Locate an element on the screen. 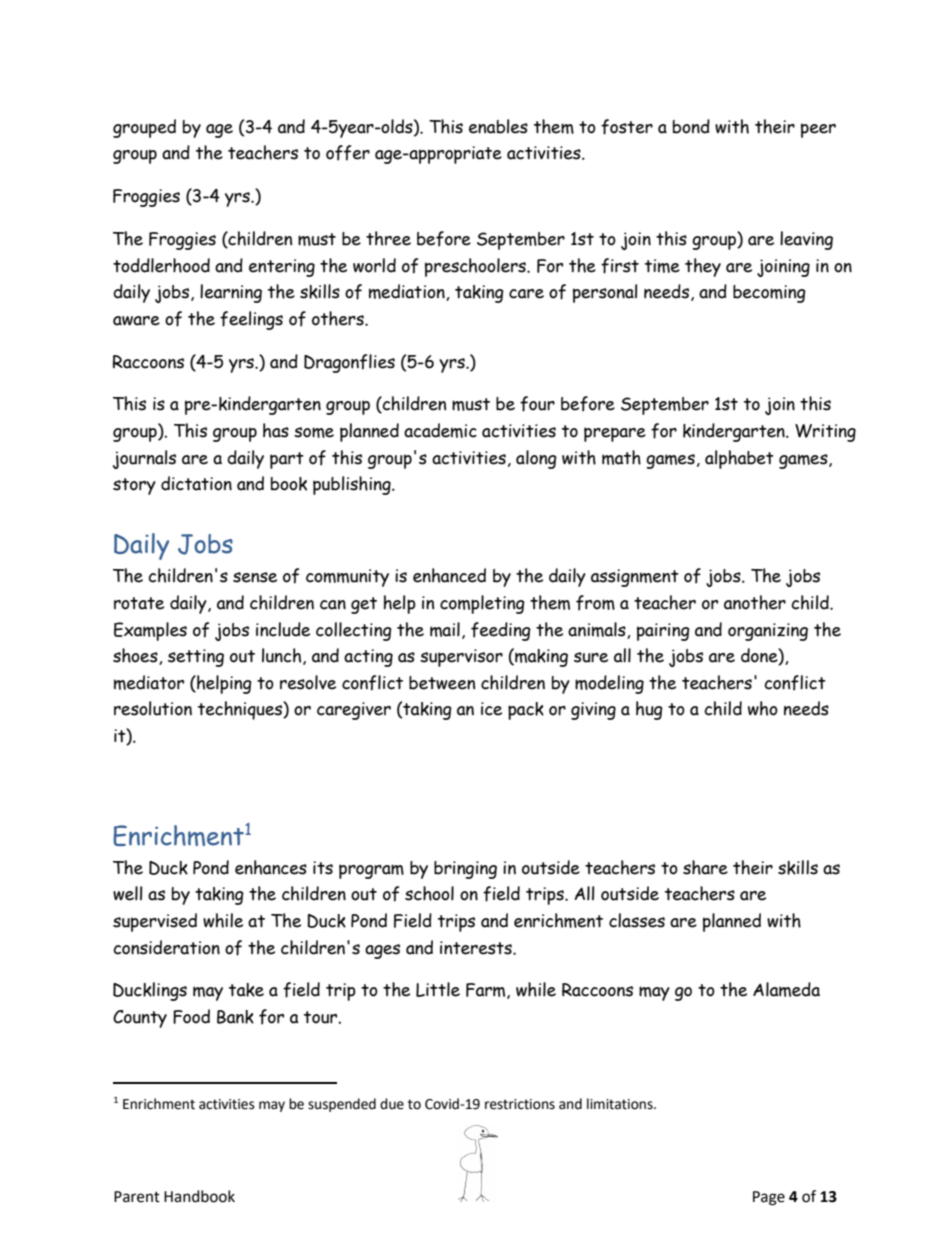  enables is located at coordinates (498, 126).
